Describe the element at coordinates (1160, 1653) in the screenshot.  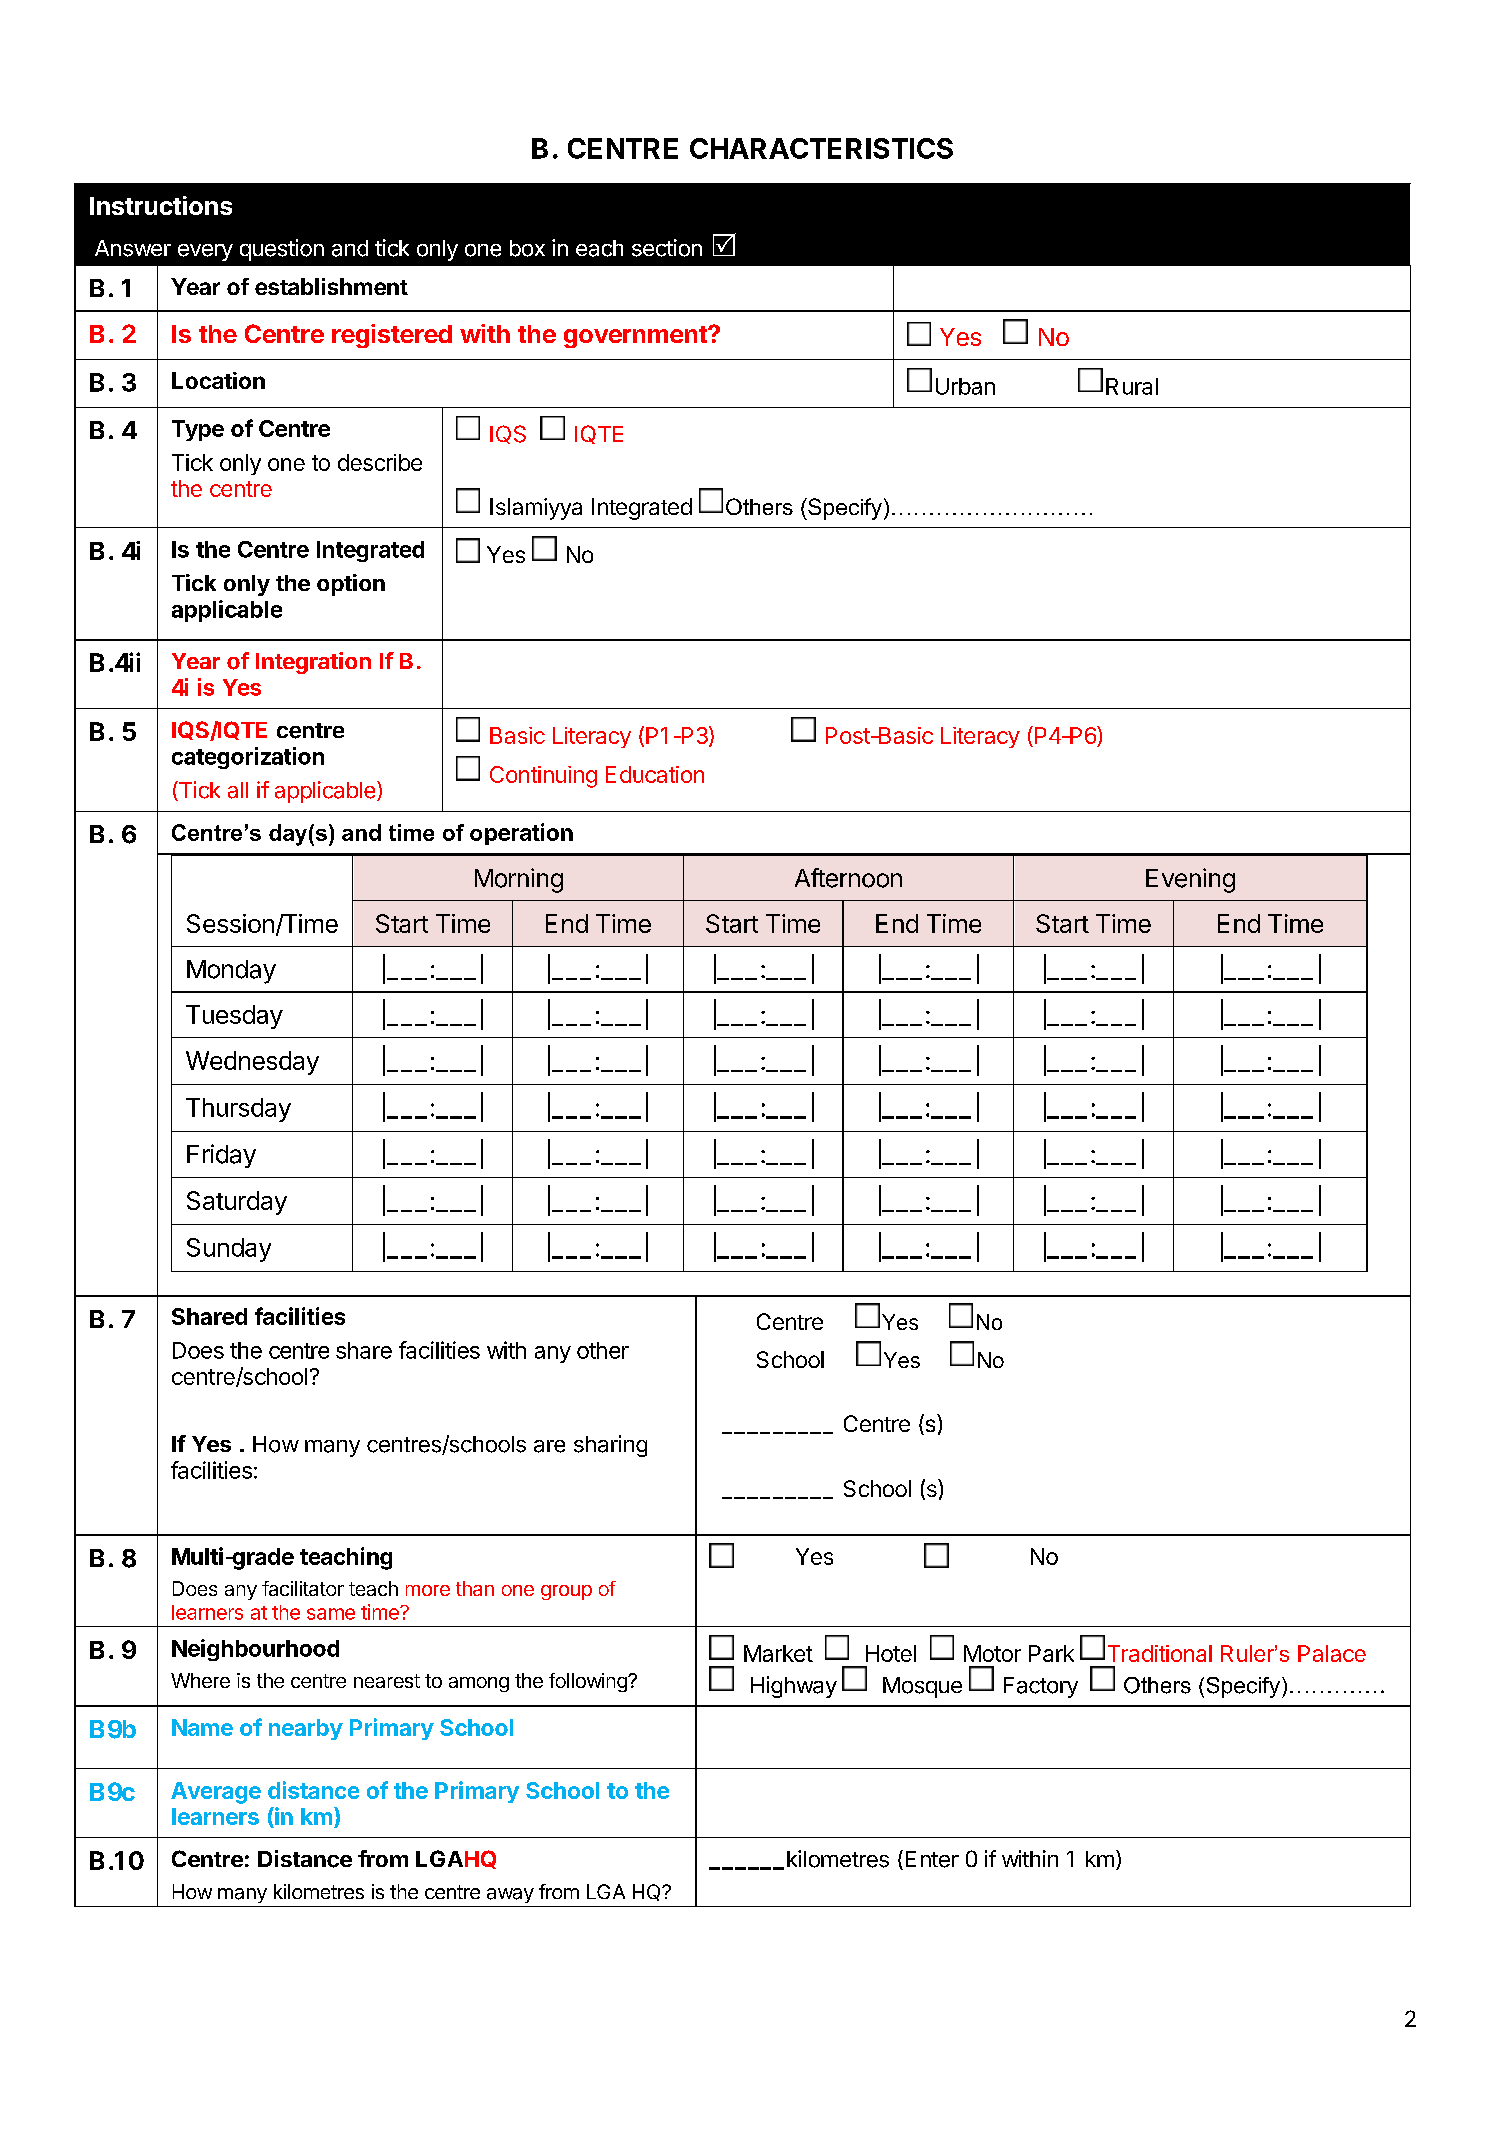
I see `Traditional` at that location.
